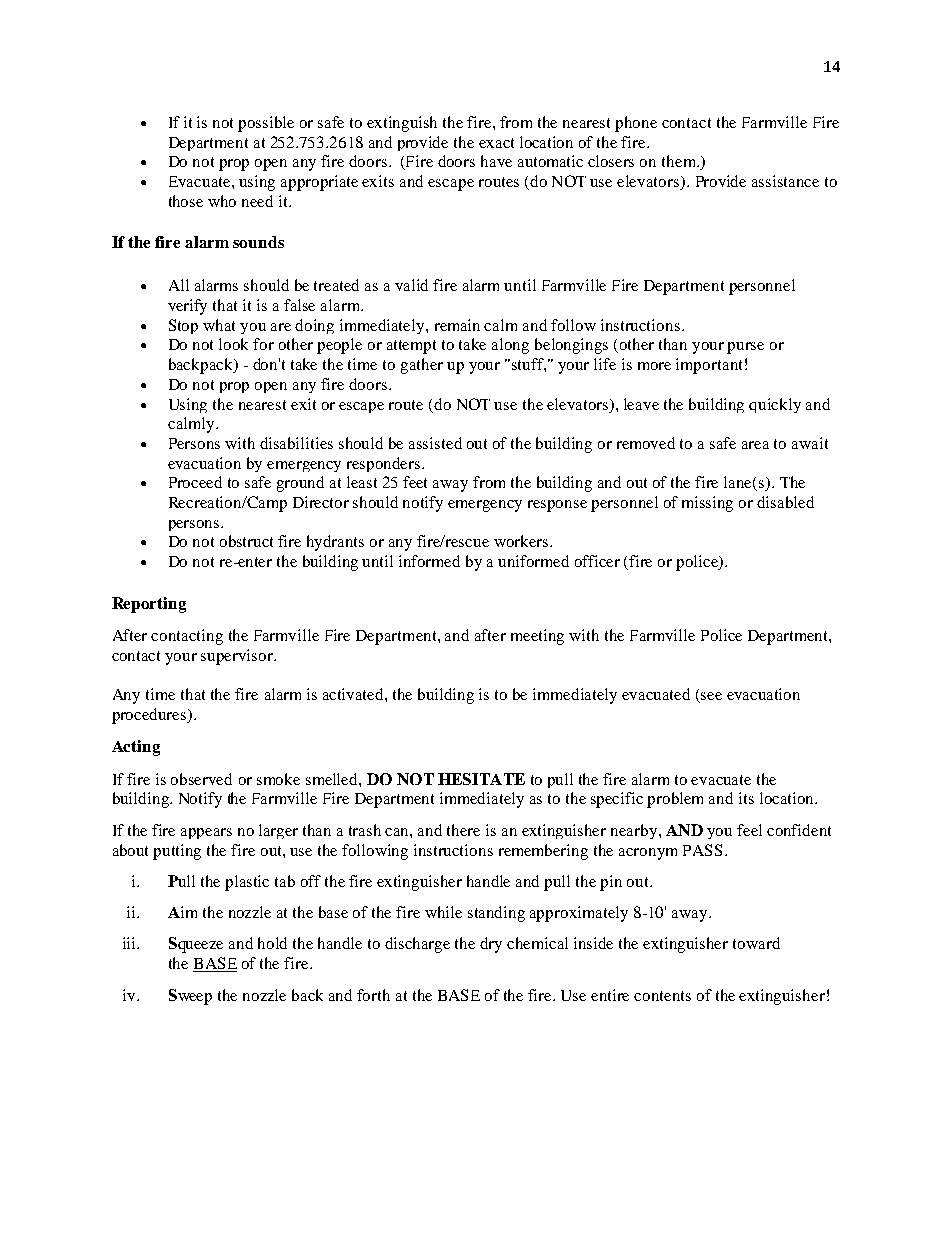 The height and width of the page is (1233, 952). I want to click on obstruct, so click(246, 541).
